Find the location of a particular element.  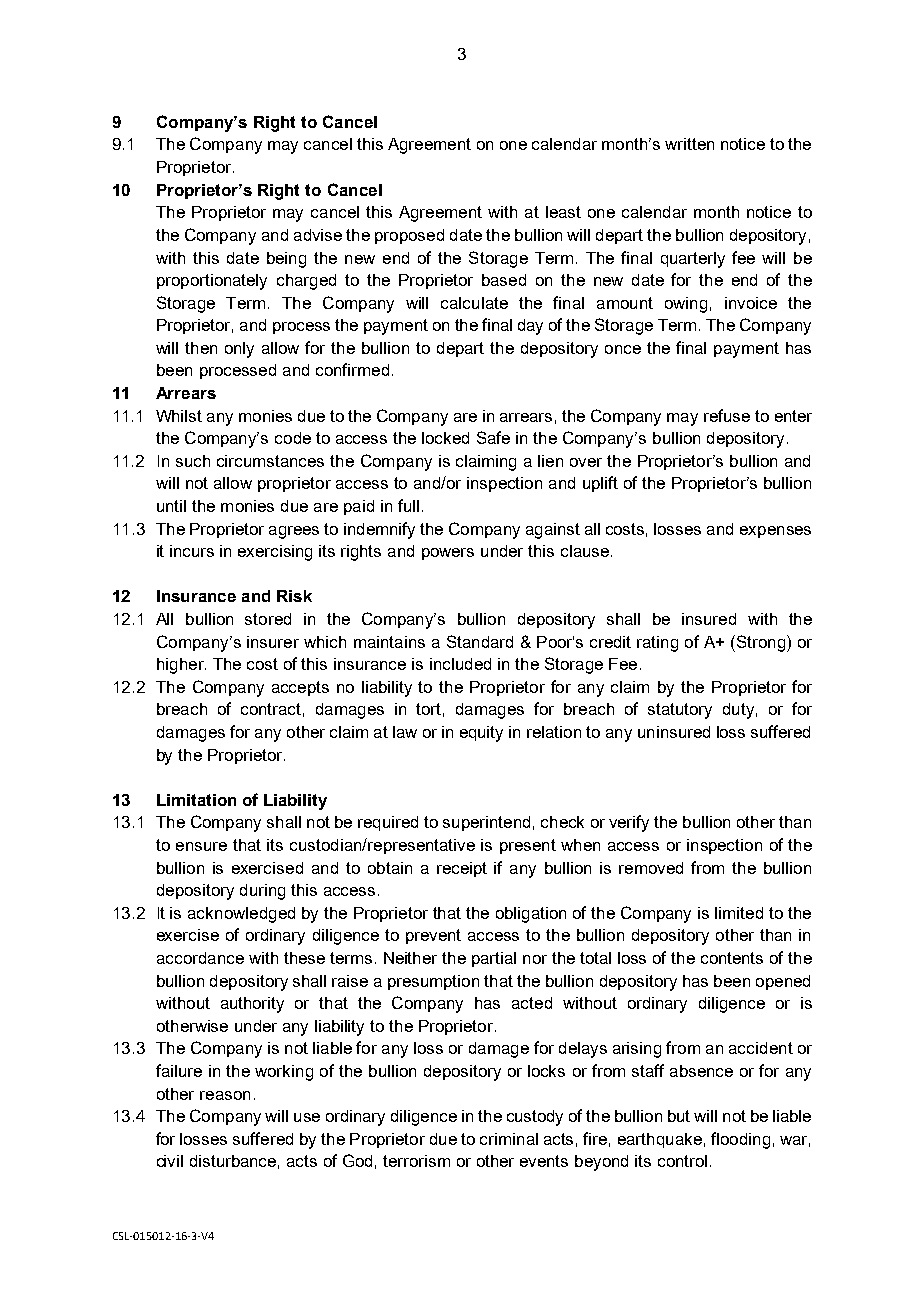

reason is located at coordinates (225, 1095).
